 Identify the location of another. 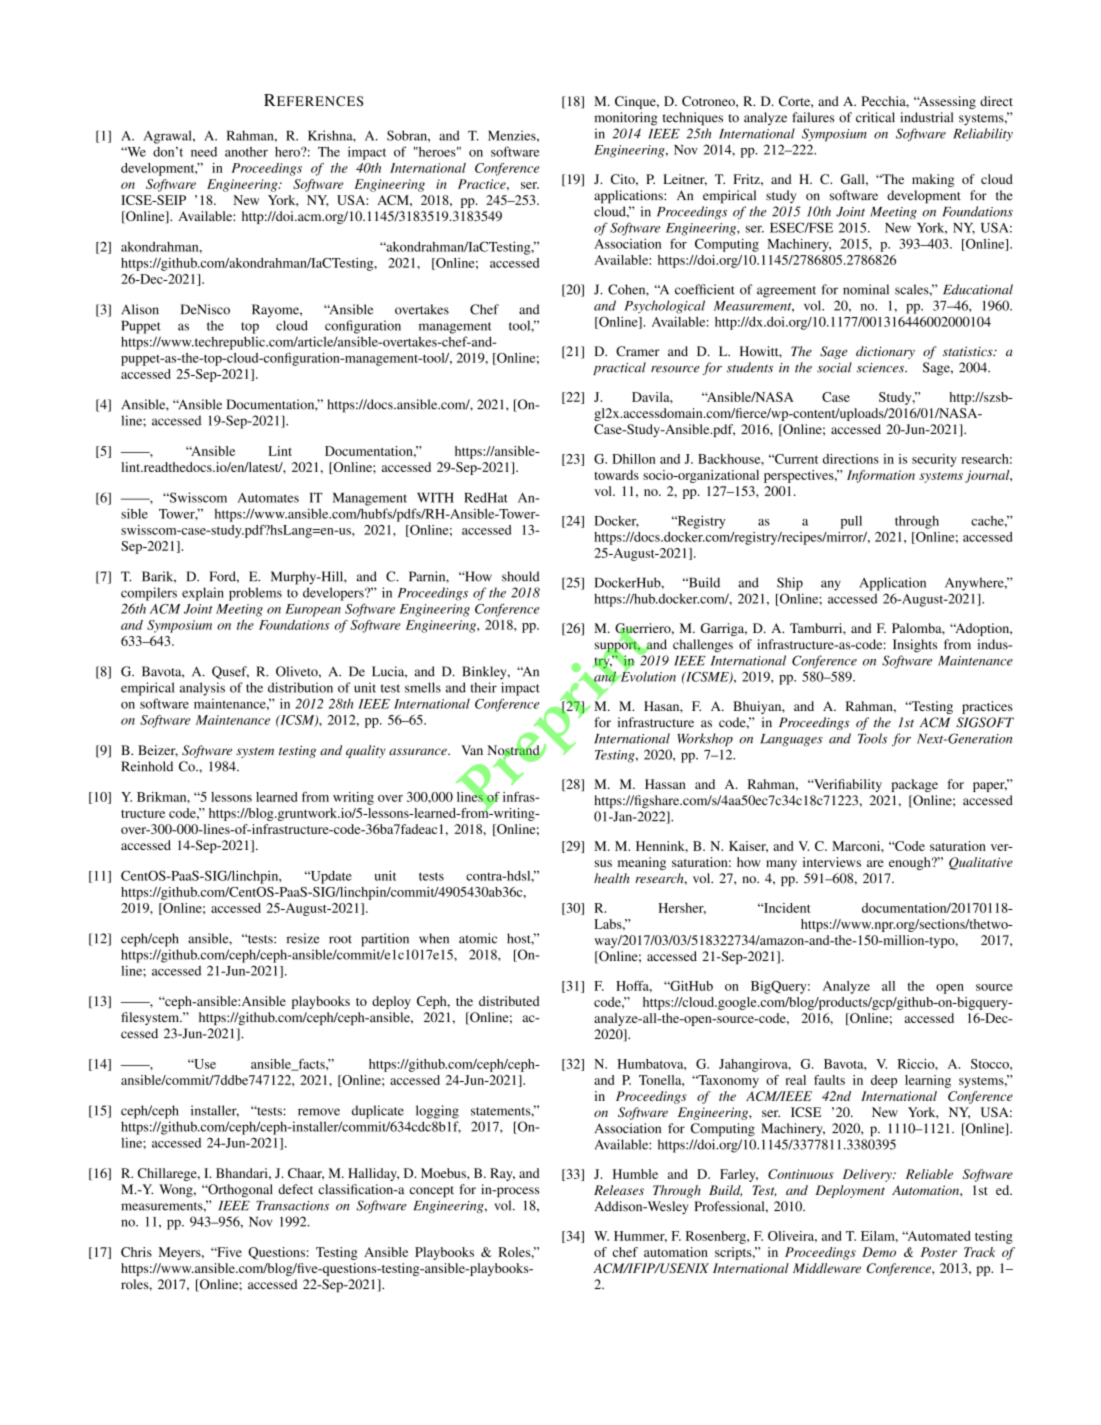
(246, 152).
